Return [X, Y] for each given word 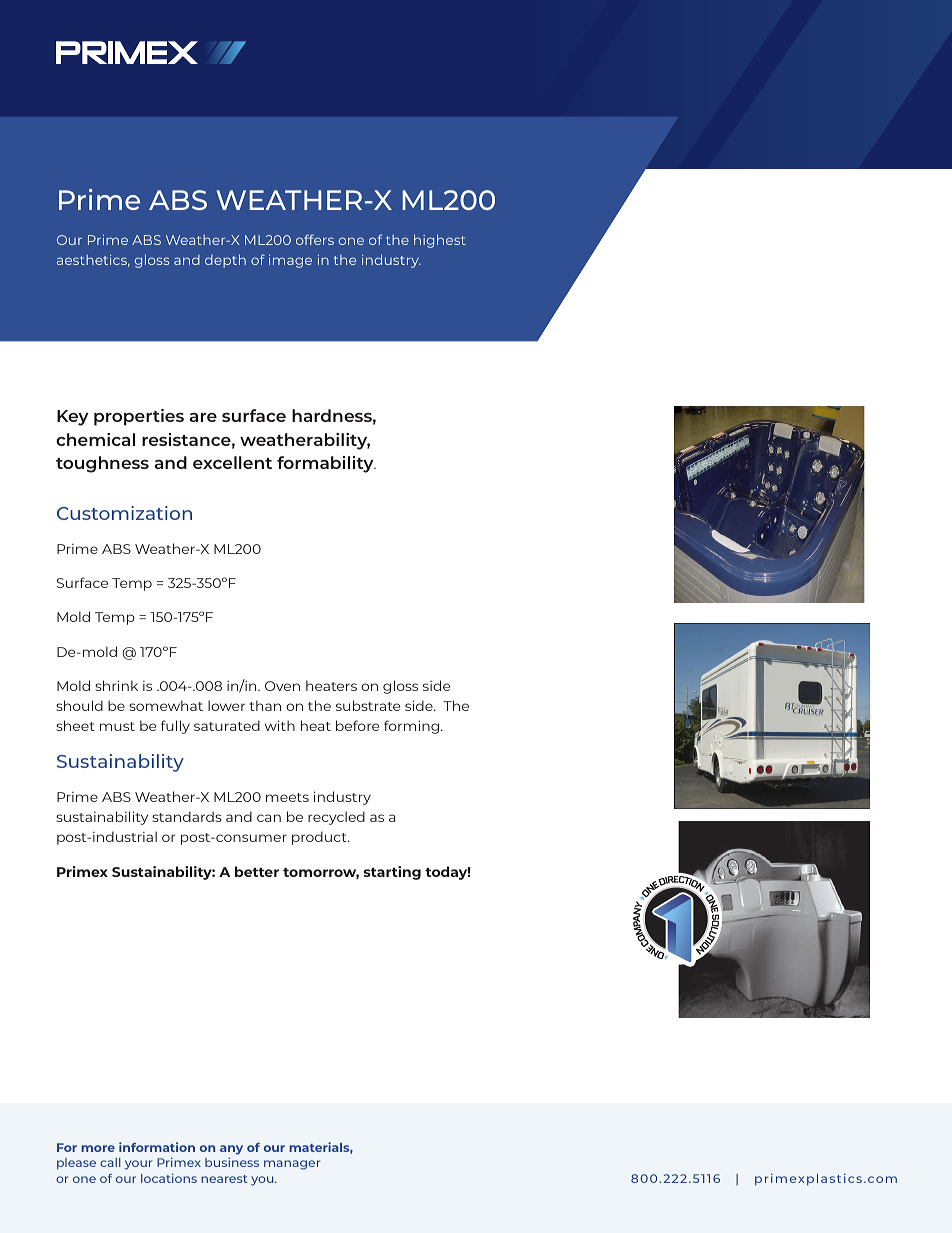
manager [292, 1165]
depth [225, 261]
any [231, 1150]
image [290, 261]
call [110, 1162]
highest [440, 241]
